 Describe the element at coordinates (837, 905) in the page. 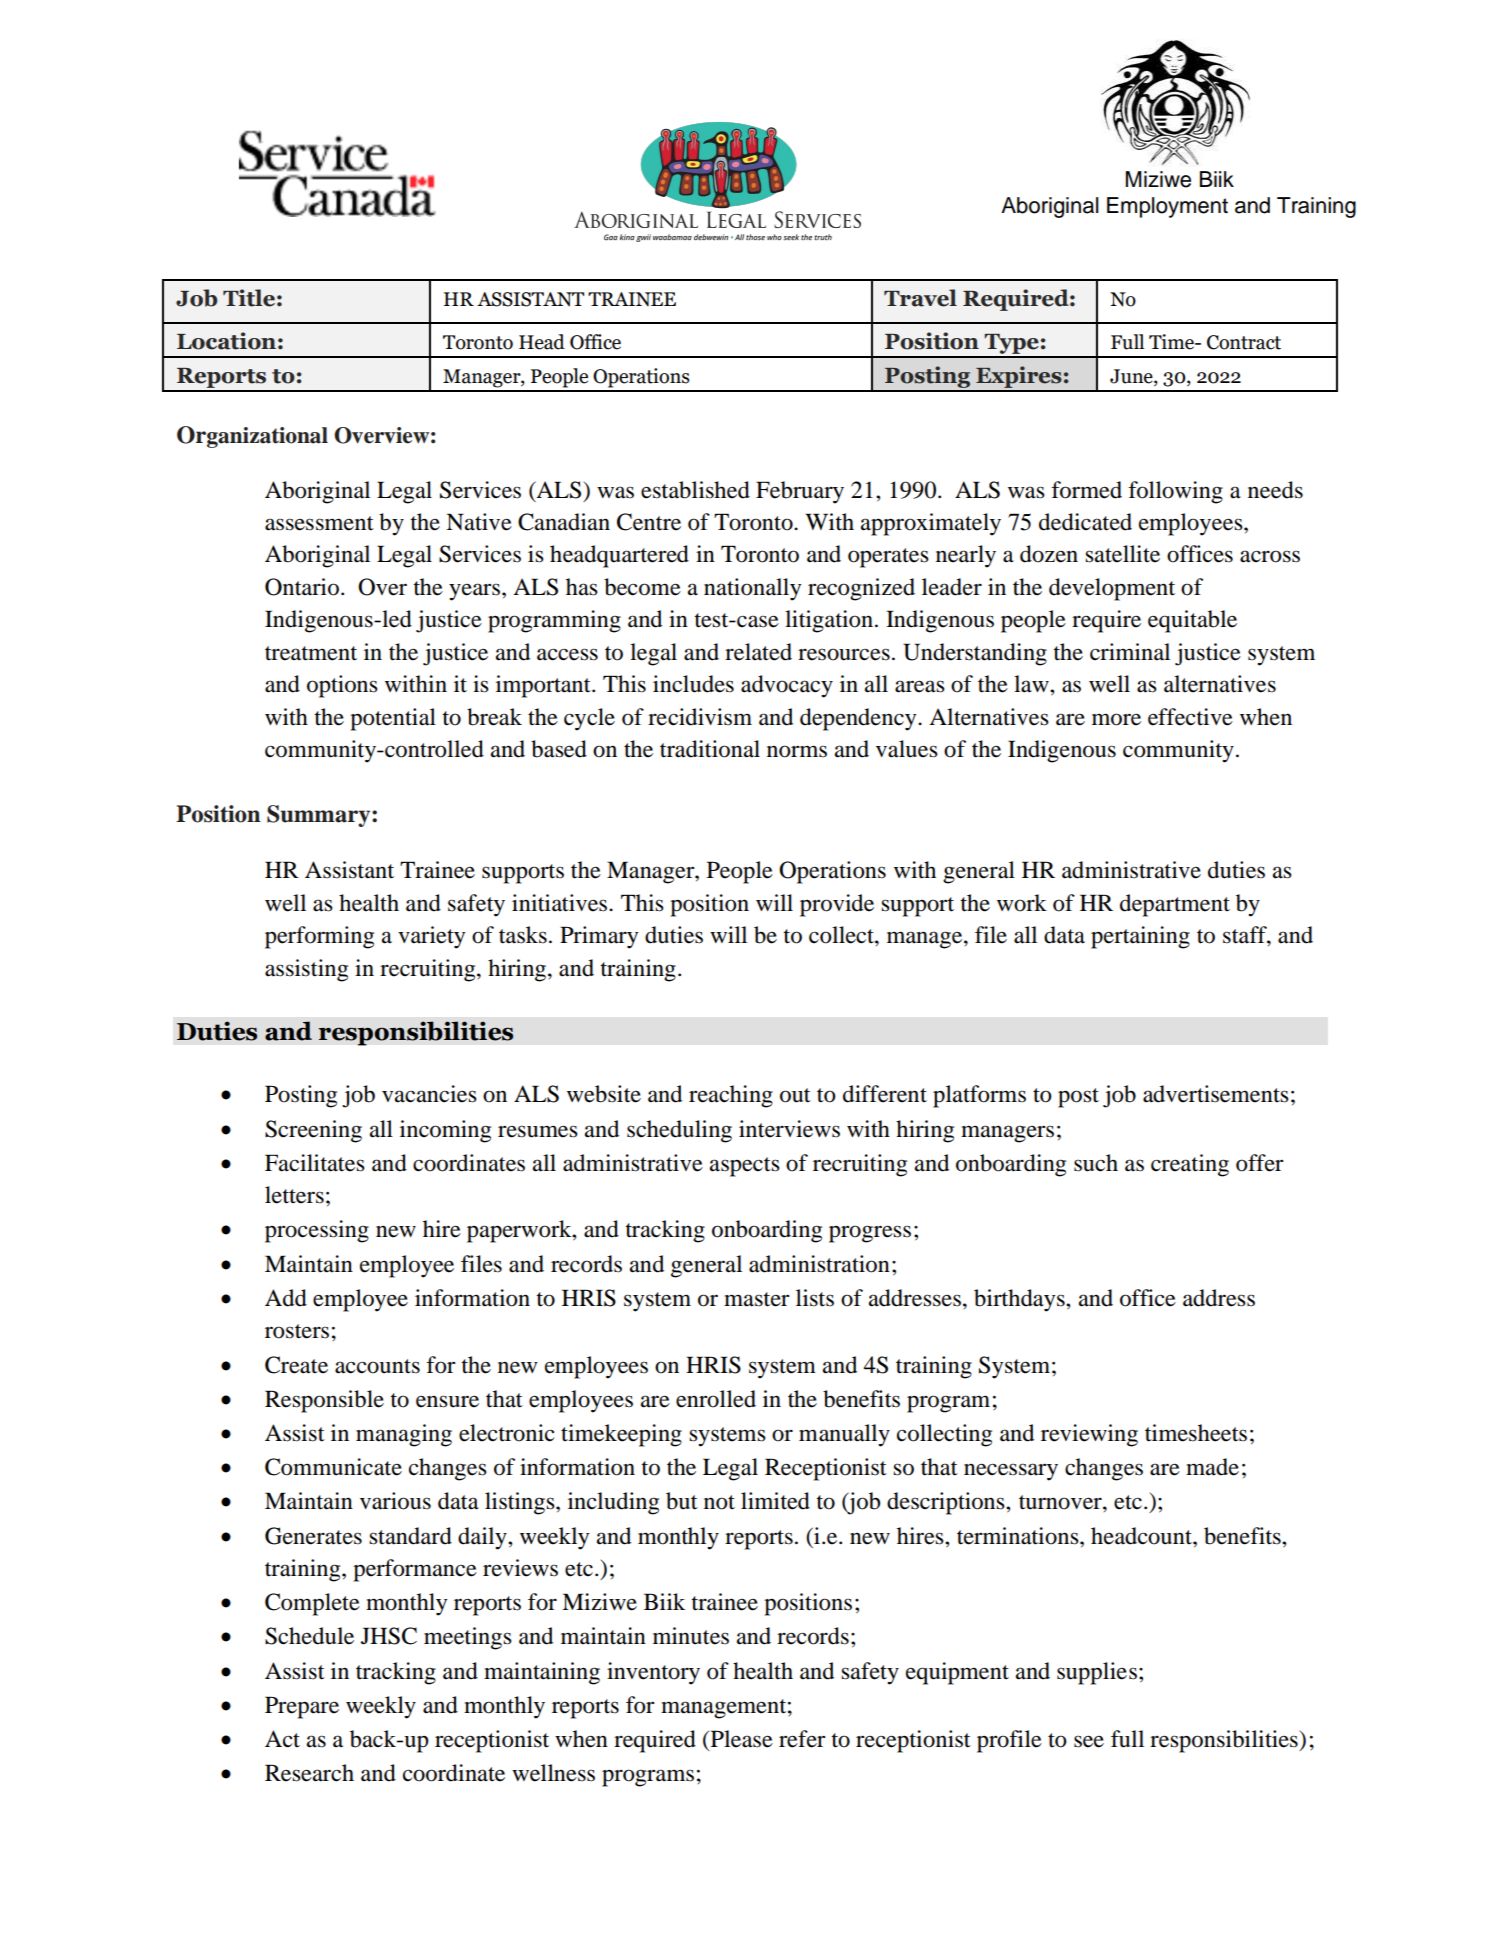

I see `provide` at that location.
